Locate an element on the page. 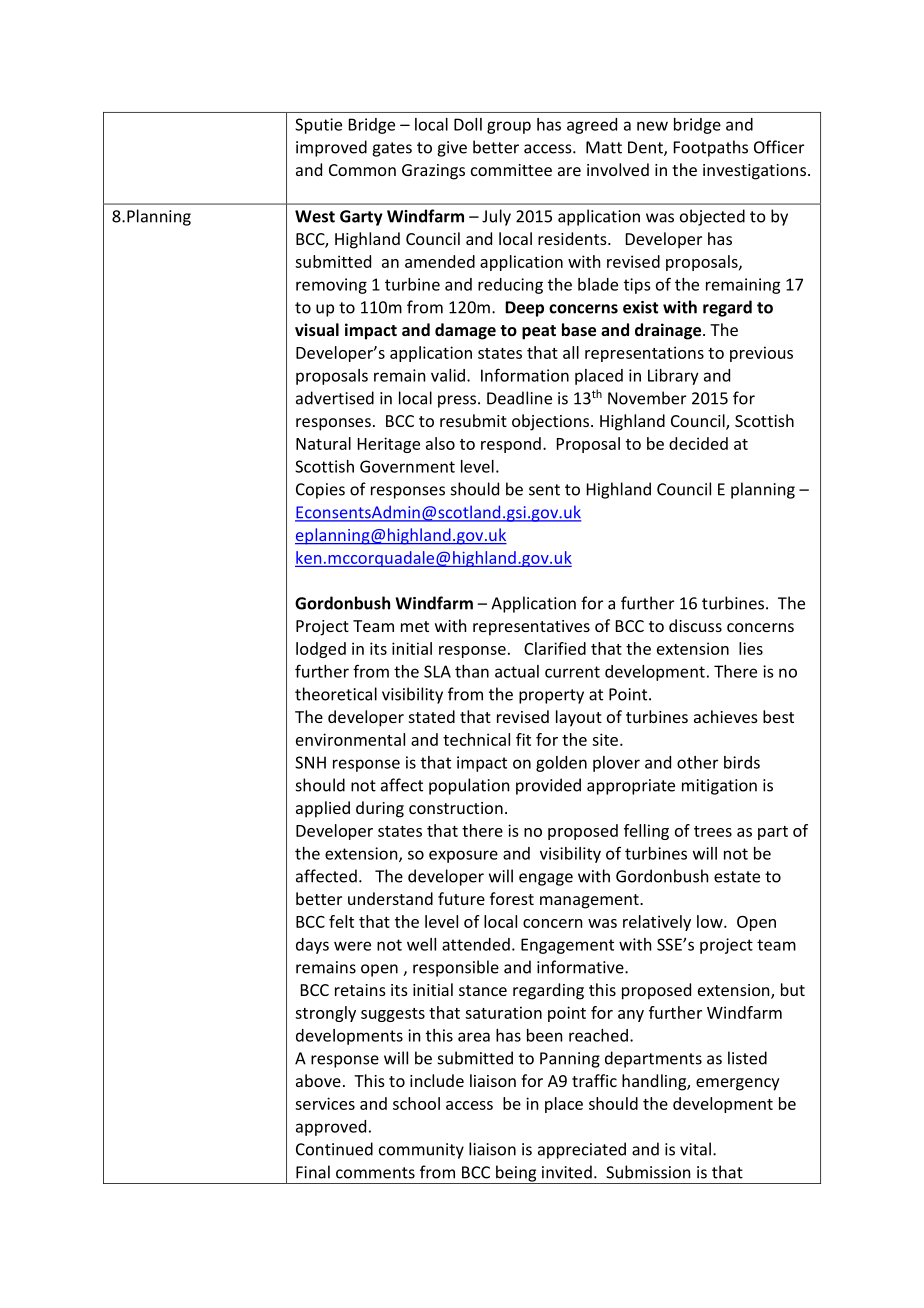  Common is located at coordinates (362, 170).
